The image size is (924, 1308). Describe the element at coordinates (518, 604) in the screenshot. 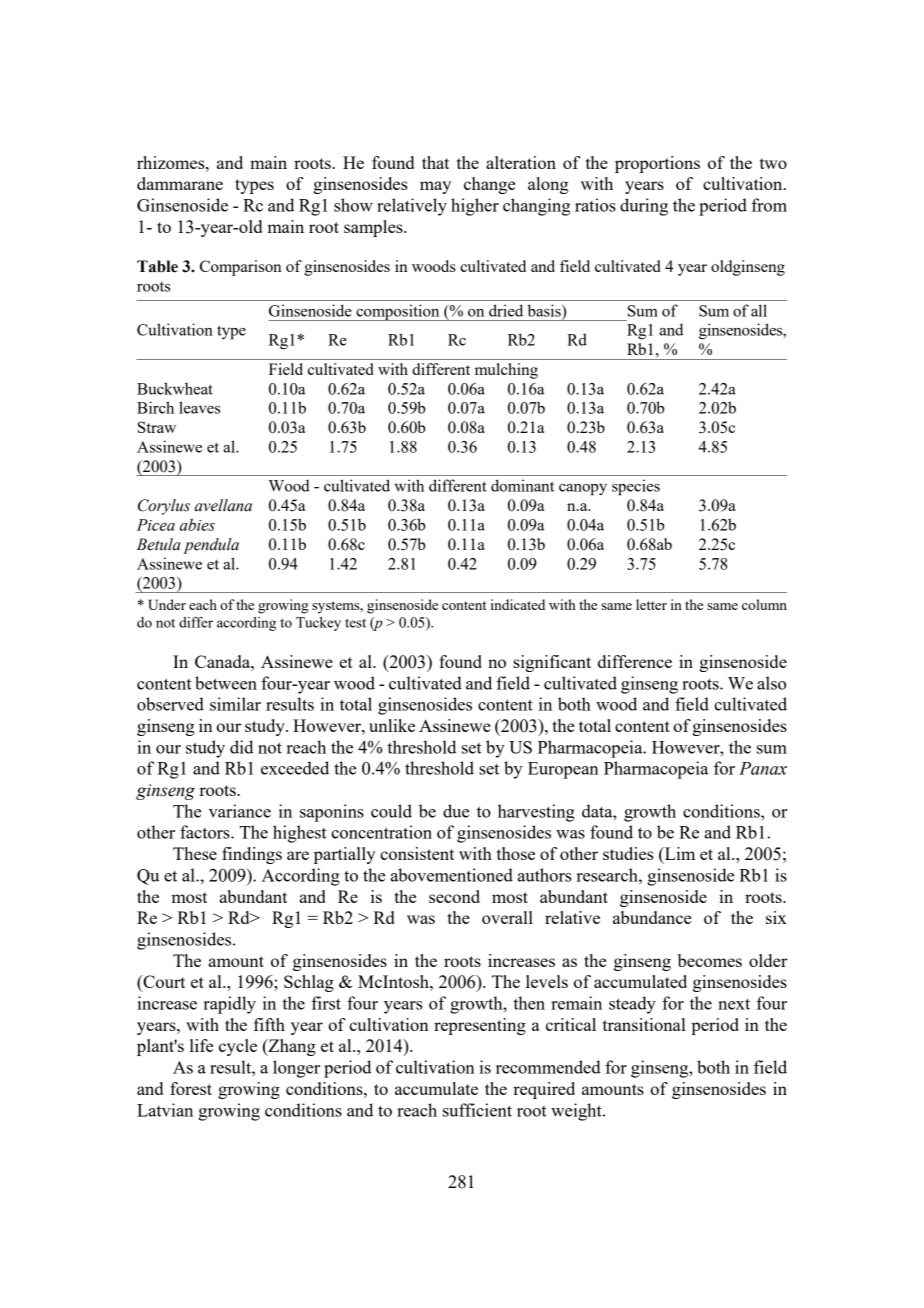

I see `indicated` at that location.
